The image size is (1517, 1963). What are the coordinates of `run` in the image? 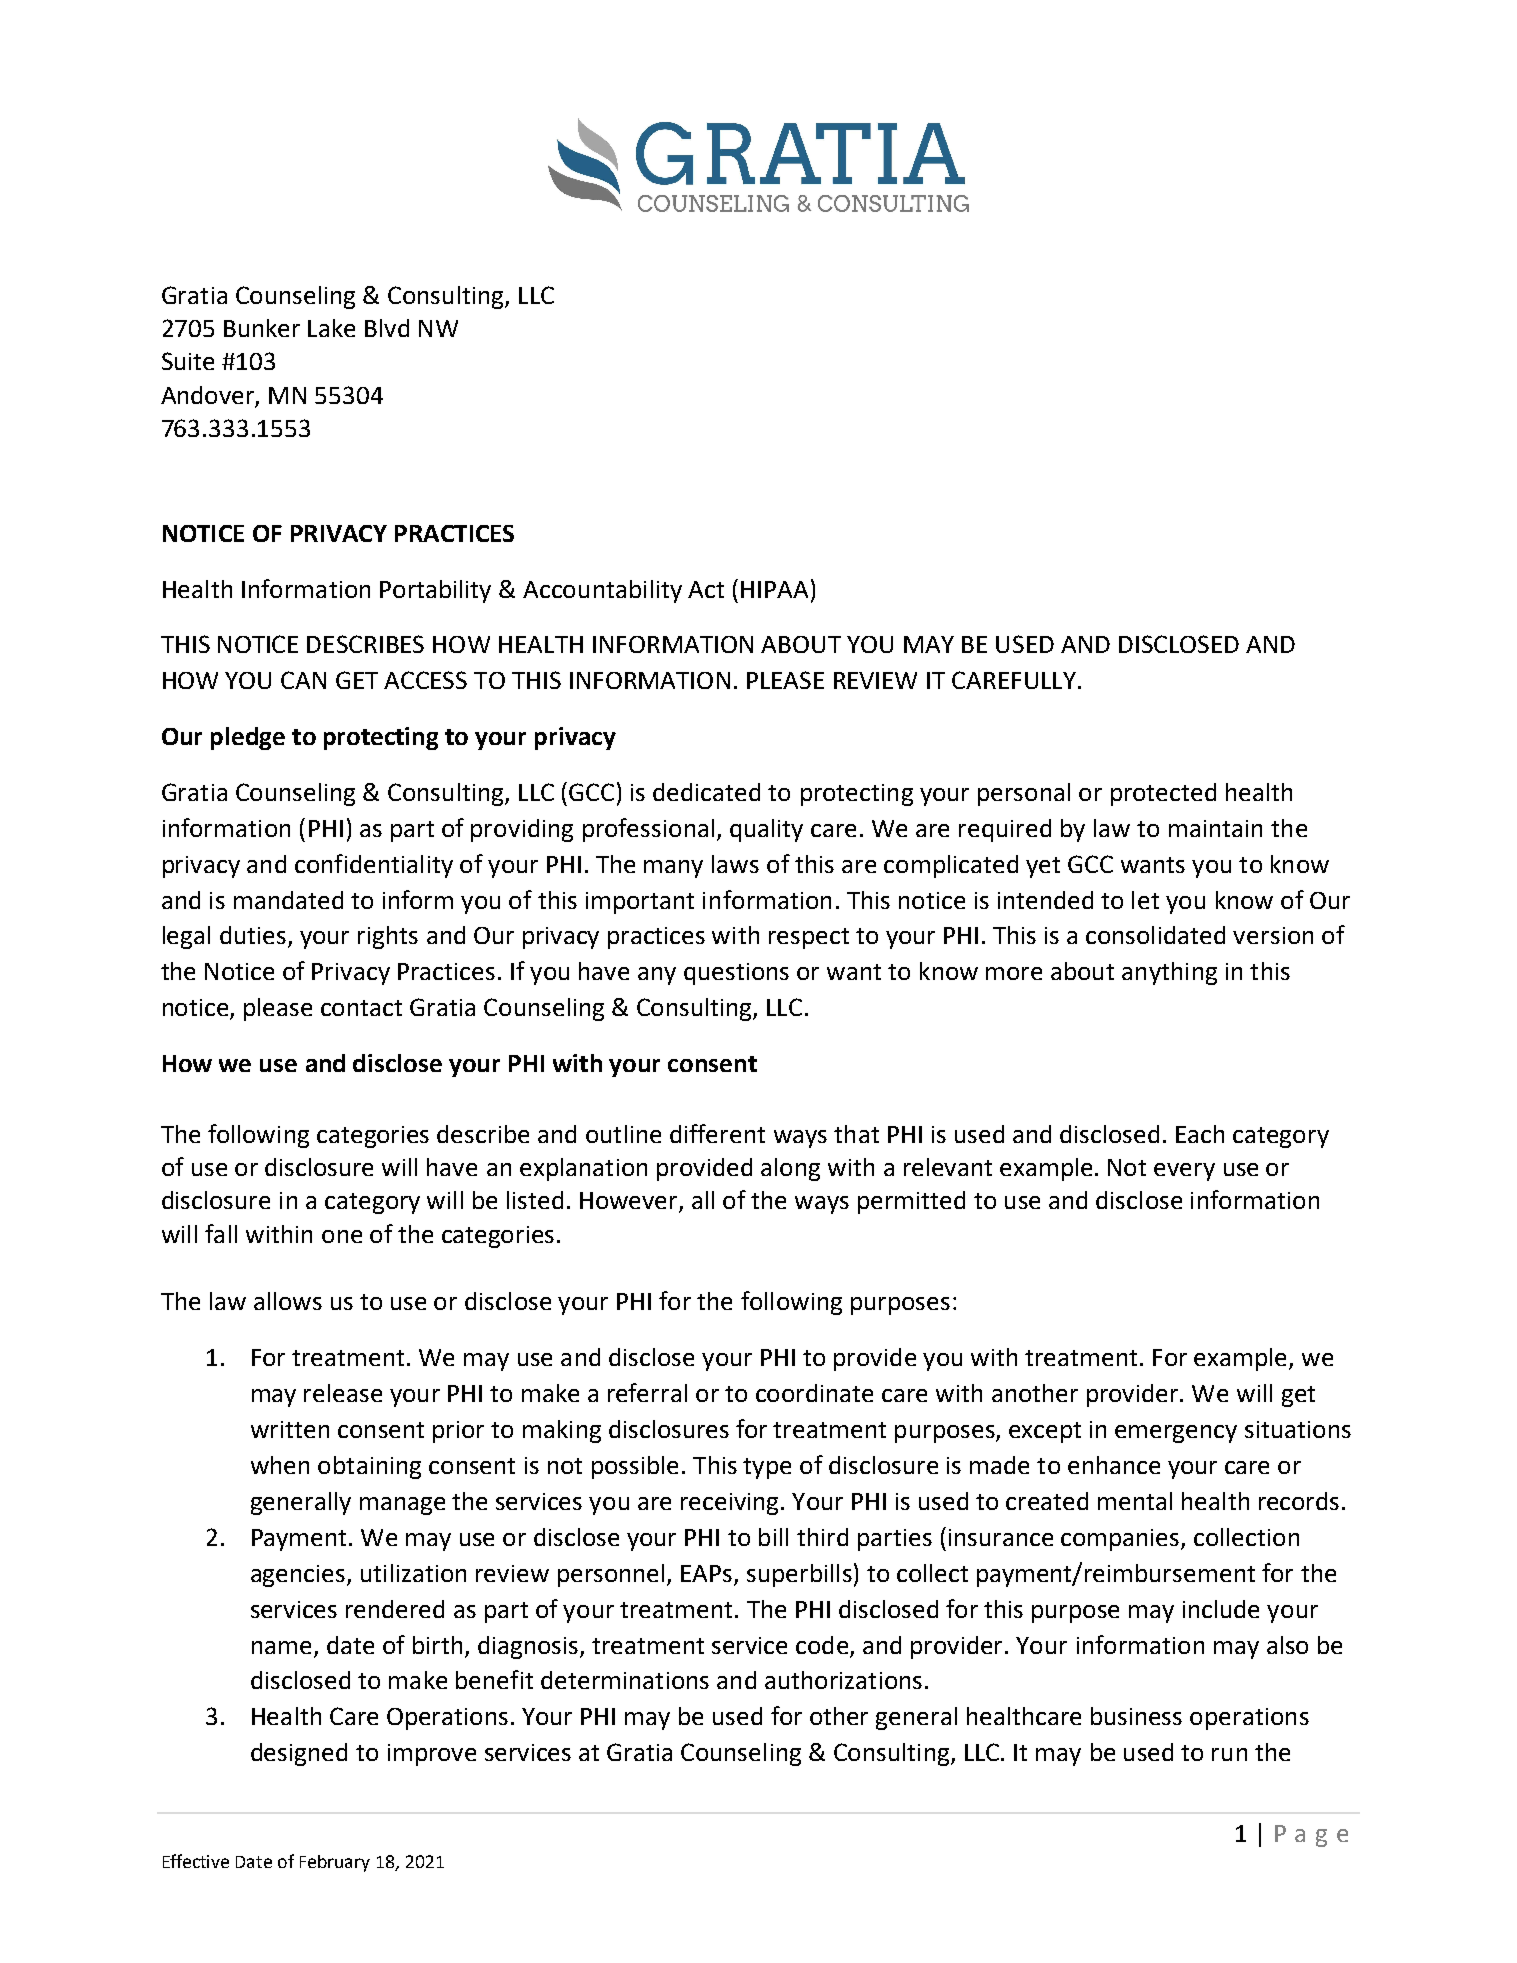 It's located at (1229, 1754).
